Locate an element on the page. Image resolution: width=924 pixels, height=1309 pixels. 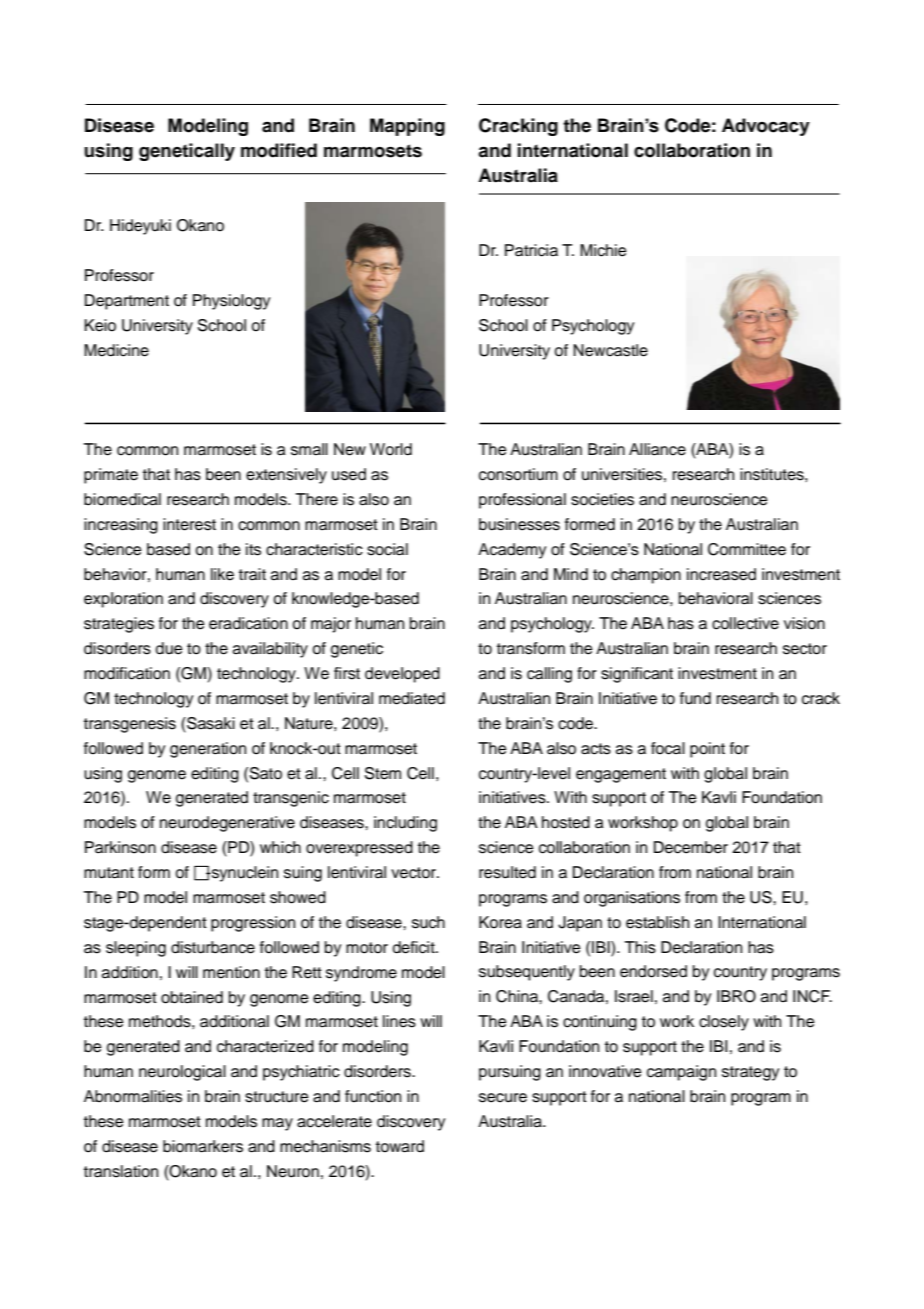
Mapping is located at coordinates (407, 127).
